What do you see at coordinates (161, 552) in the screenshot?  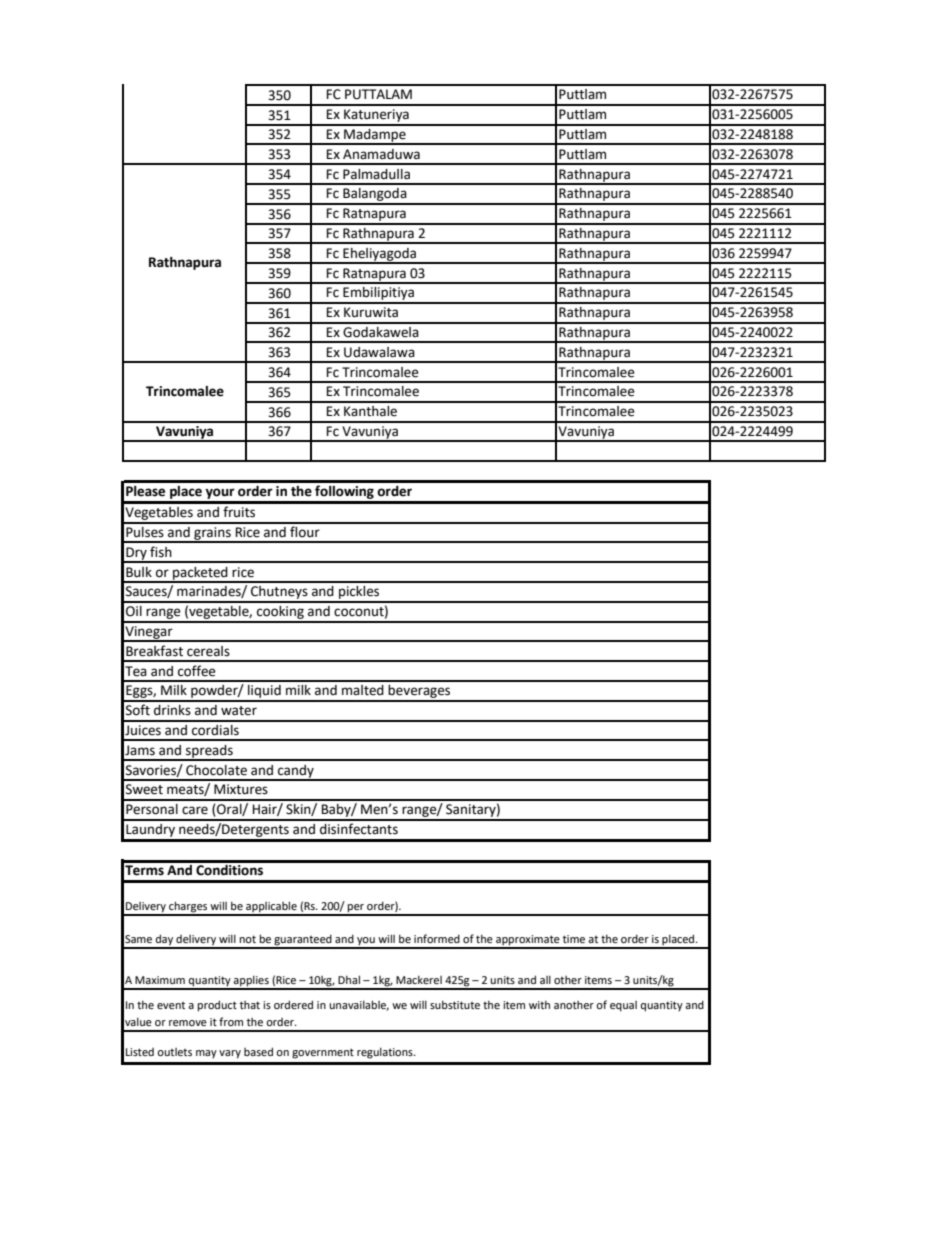 I see `fish` at bounding box center [161, 552].
